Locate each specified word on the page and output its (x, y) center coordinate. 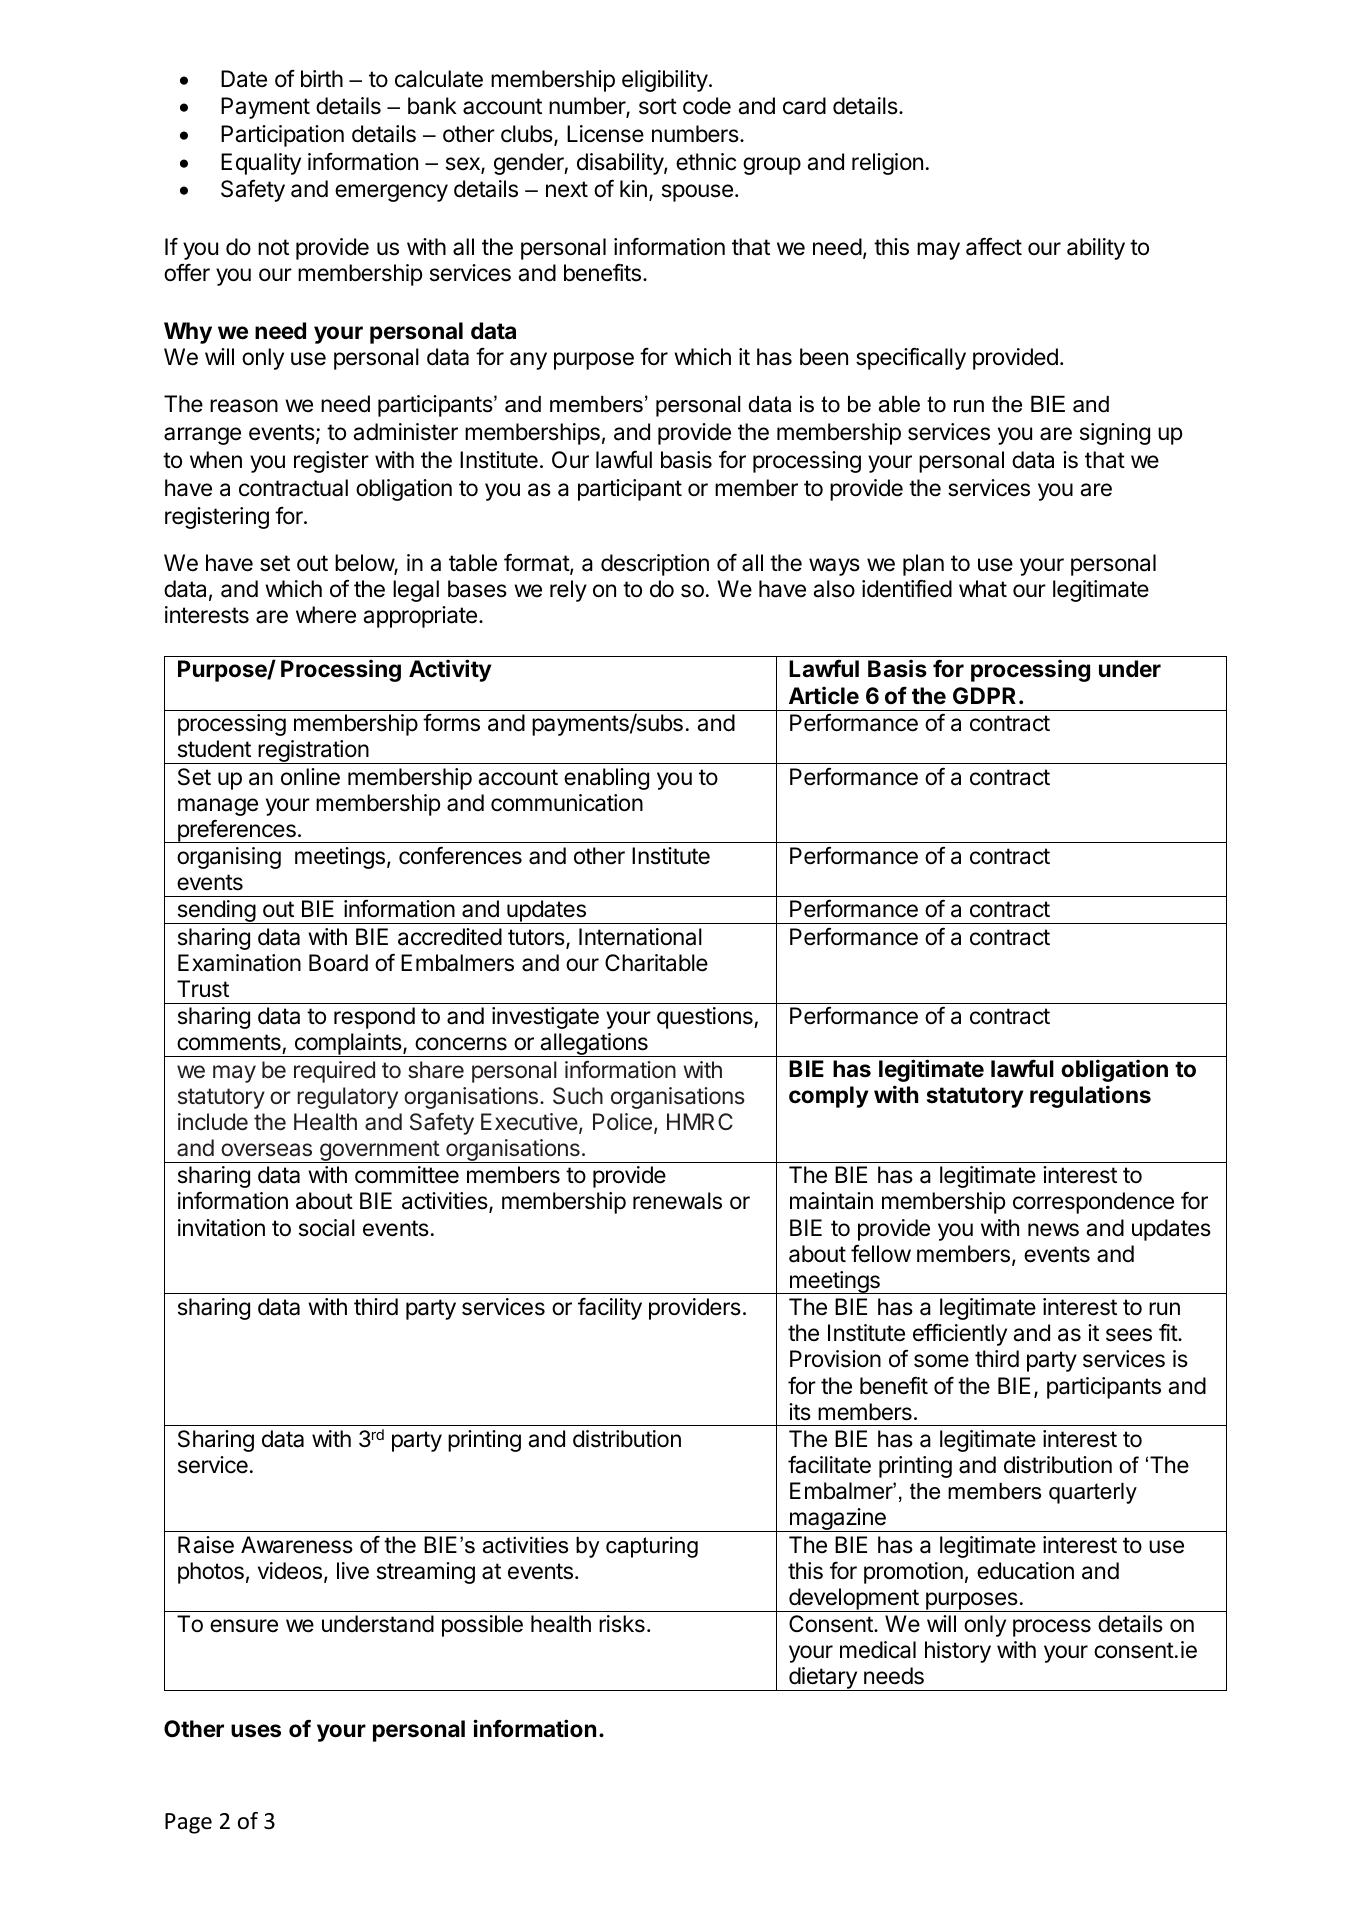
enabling (606, 779)
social (327, 1228)
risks (622, 1624)
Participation (282, 136)
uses (256, 1731)
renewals (677, 1201)
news (1053, 1230)
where (326, 615)
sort (658, 106)
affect (994, 246)
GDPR (984, 695)
